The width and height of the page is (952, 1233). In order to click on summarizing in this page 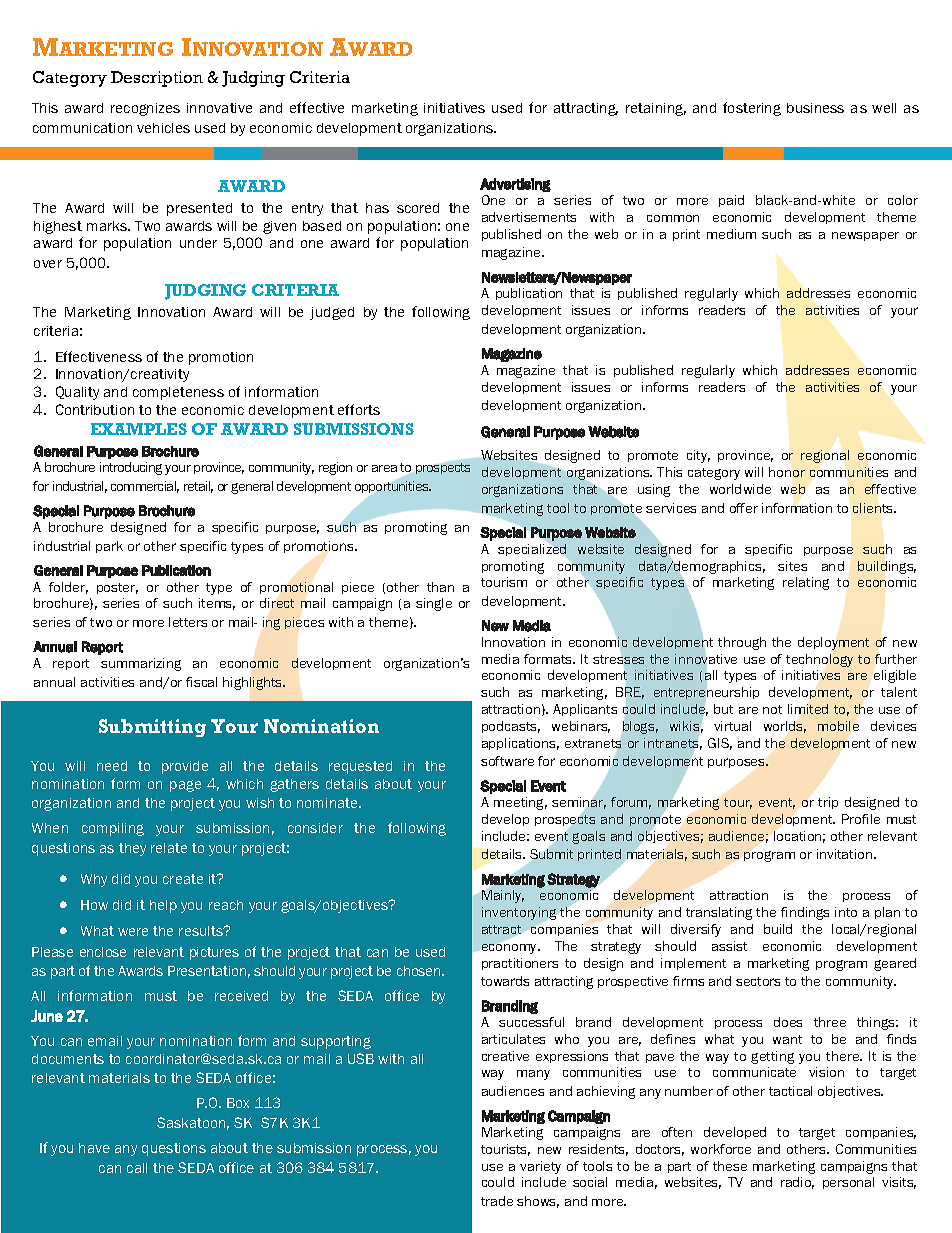, I will do `click(141, 664)`.
